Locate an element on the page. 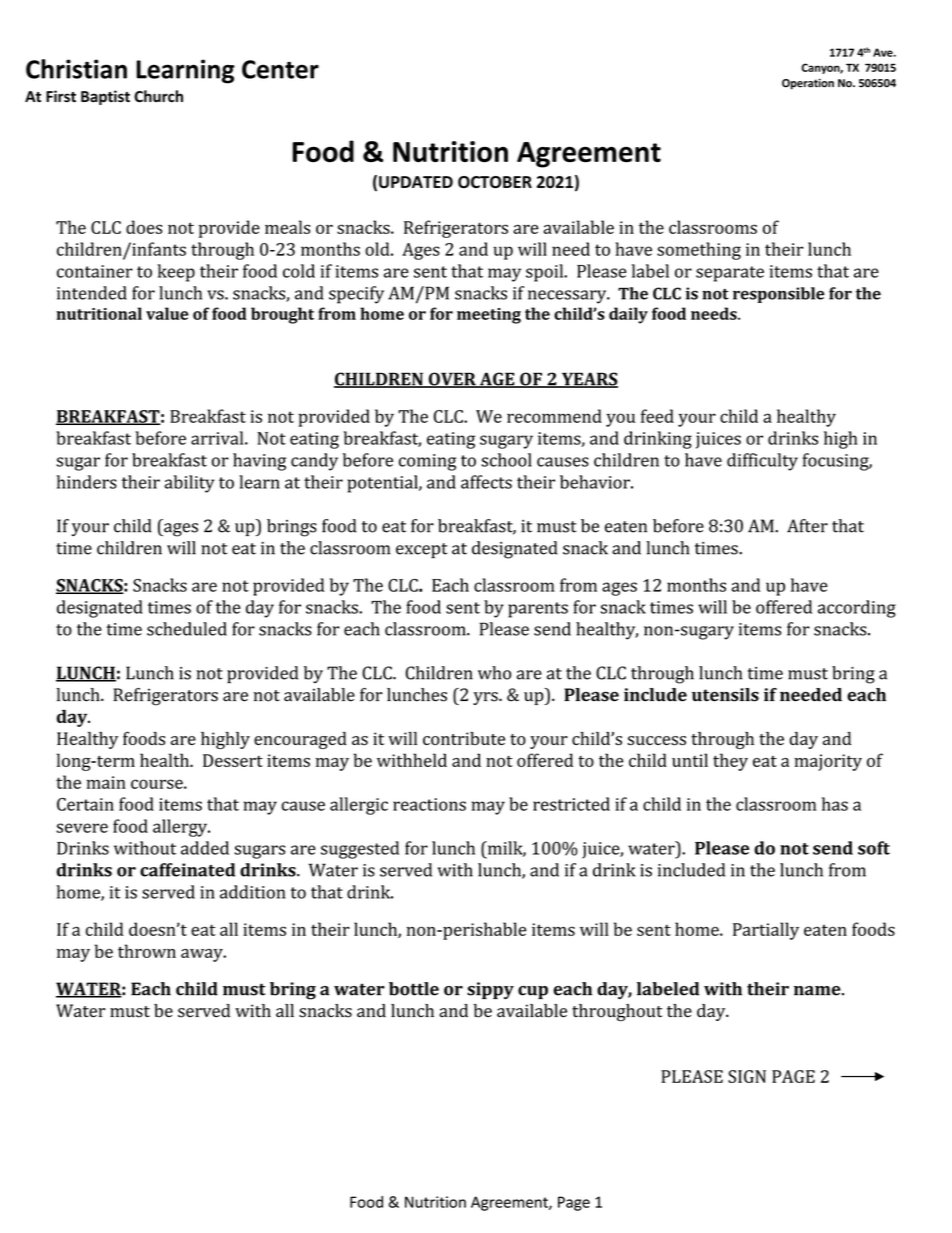 The image size is (952, 1233). Church is located at coordinates (158, 96).
